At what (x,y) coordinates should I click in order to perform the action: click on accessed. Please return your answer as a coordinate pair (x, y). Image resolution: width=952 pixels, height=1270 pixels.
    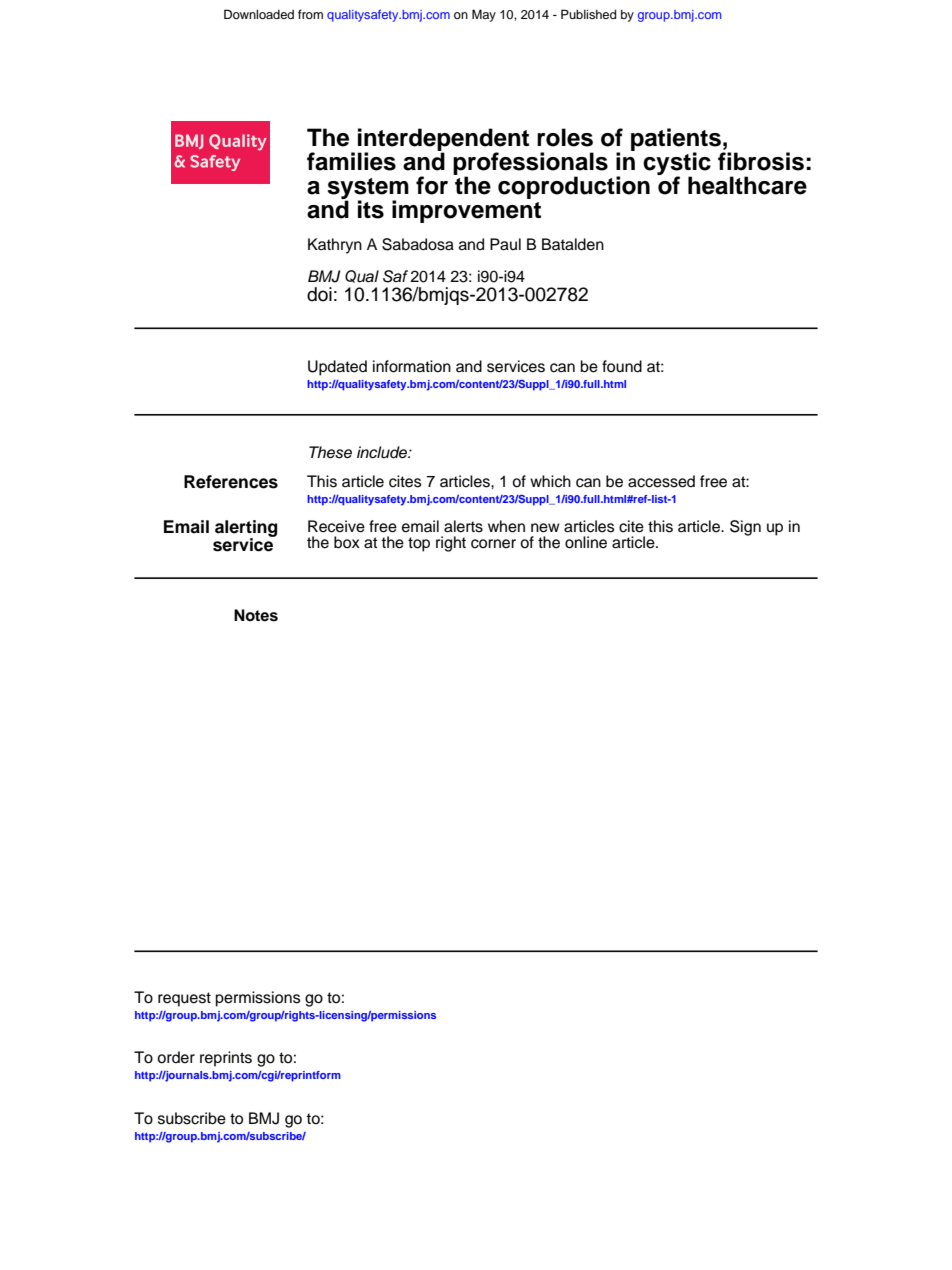
    Looking at the image, I should click on (661, 481).
